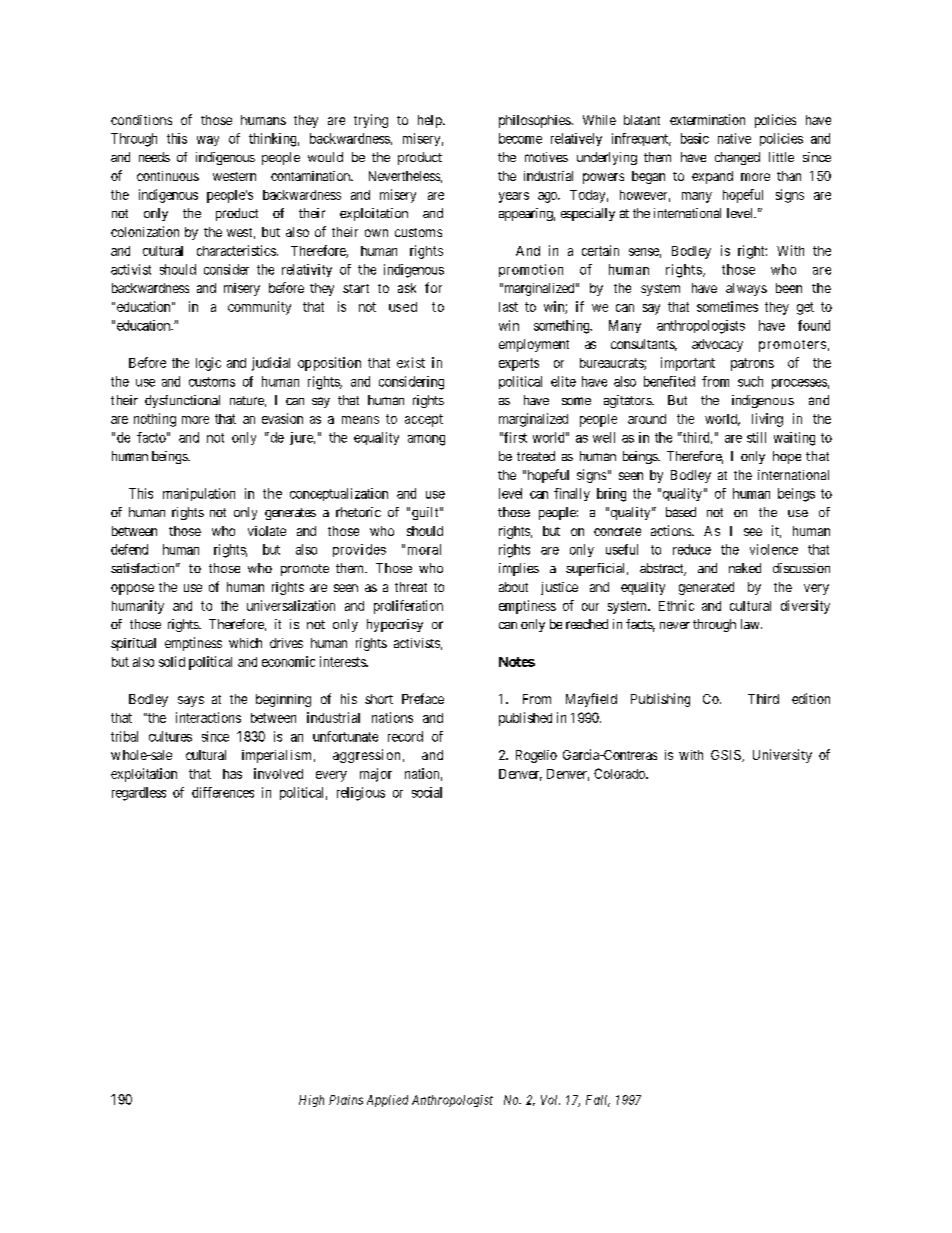 The image size is (952, 1233). I want to click on Applied, so click(387, 1101).
